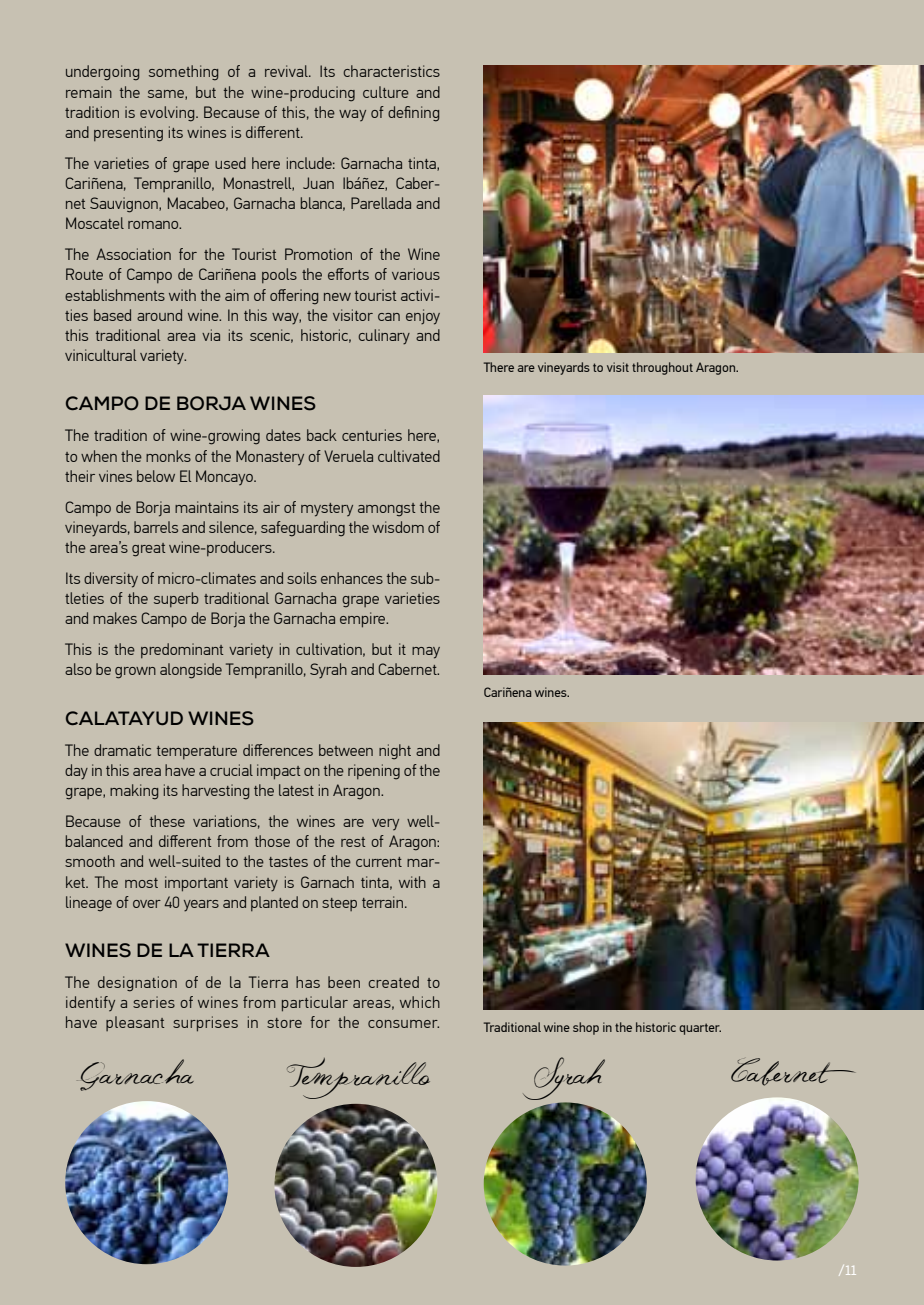  I want to click on evolving, so click(168, 114).
